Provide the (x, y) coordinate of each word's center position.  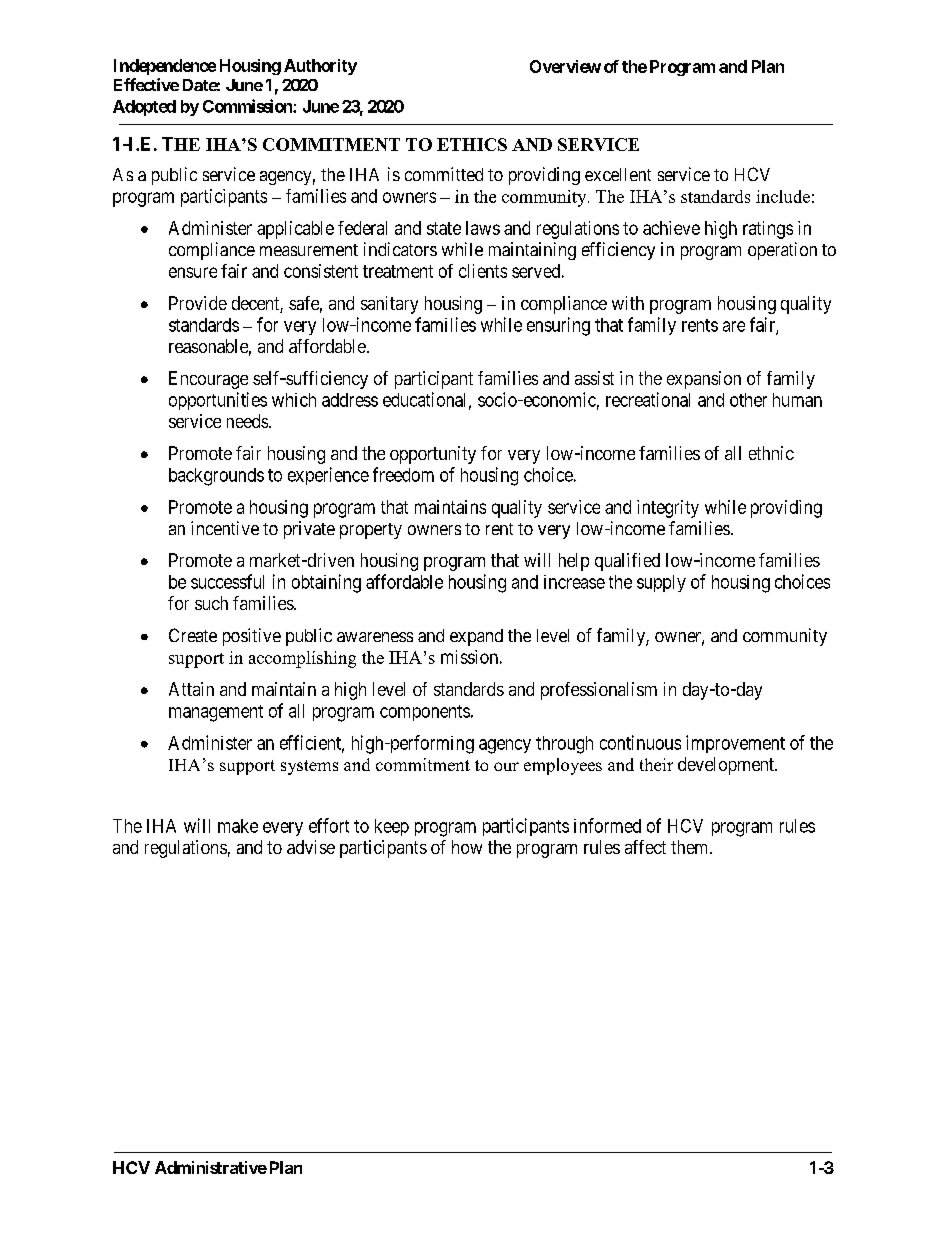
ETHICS (472, 144)
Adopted (144, 108)
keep (392, 827)
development (727, 766)
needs (248, 421)
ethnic (771, 453)
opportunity (433, 455)
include (783, 196)
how (467, 847)
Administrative (211, 1167)
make (238, 826)
